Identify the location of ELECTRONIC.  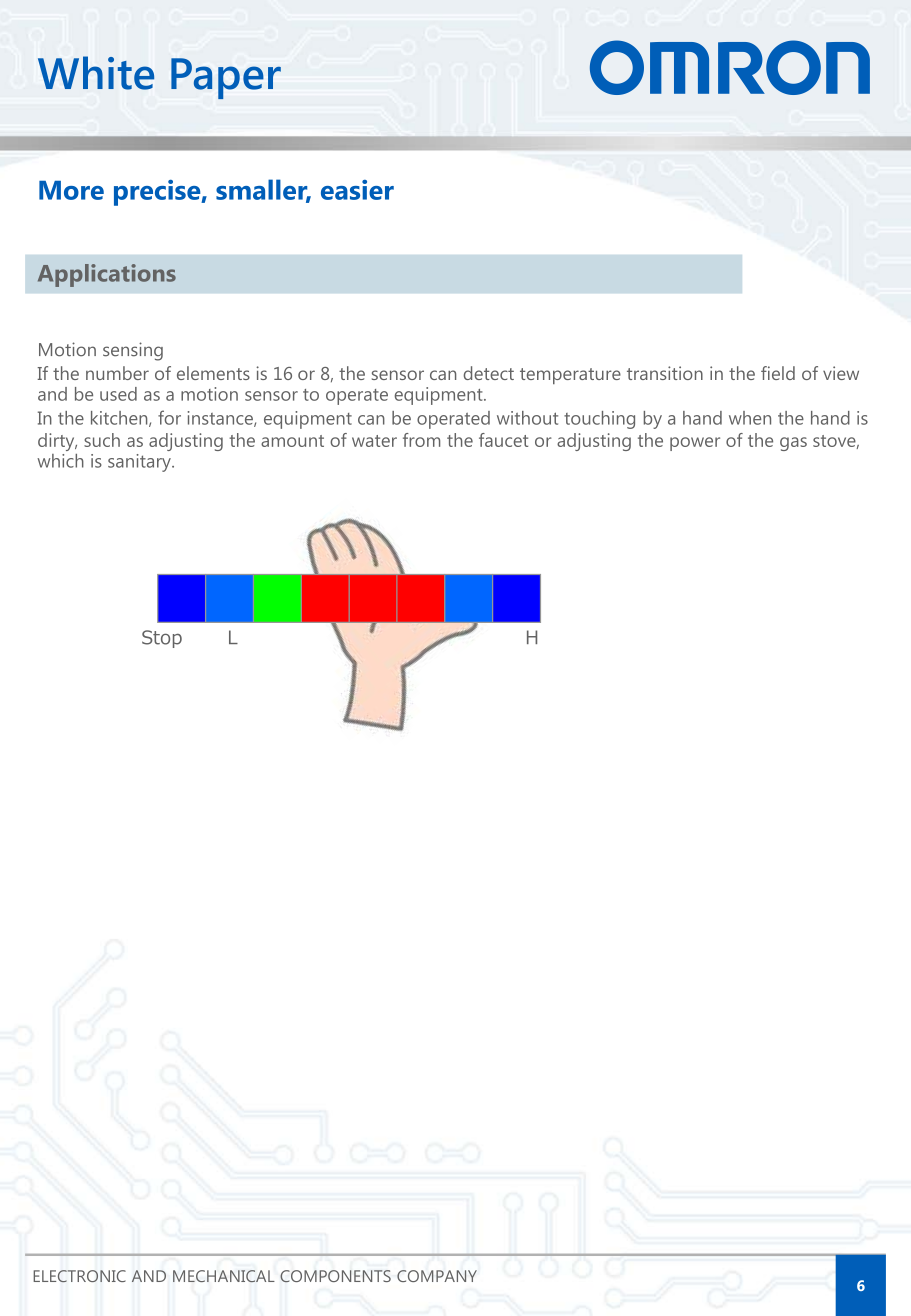
(79, 1276).
